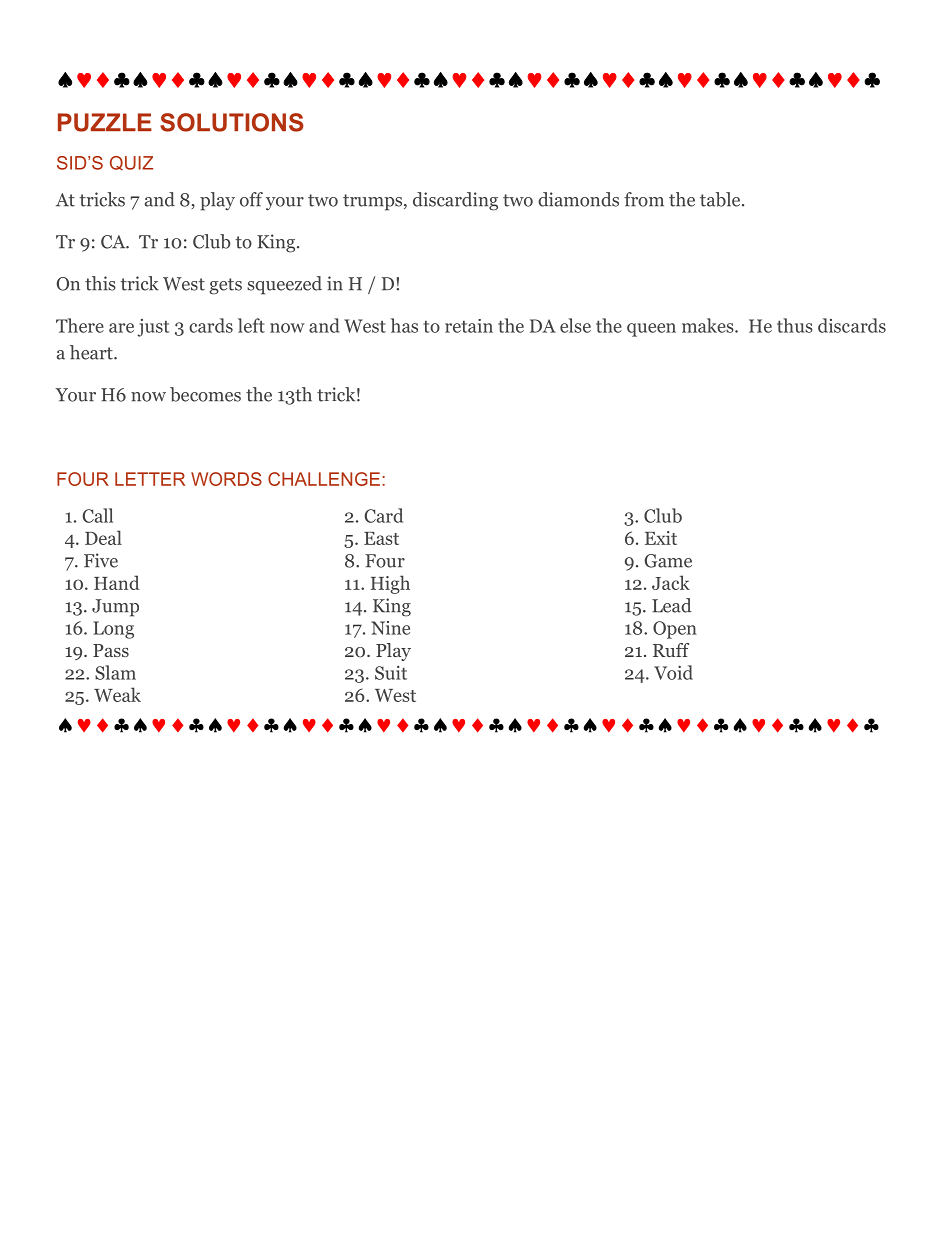 The width and height of the screenshot is (952, 1233). I want to click on trumps, so click(374, 202).
